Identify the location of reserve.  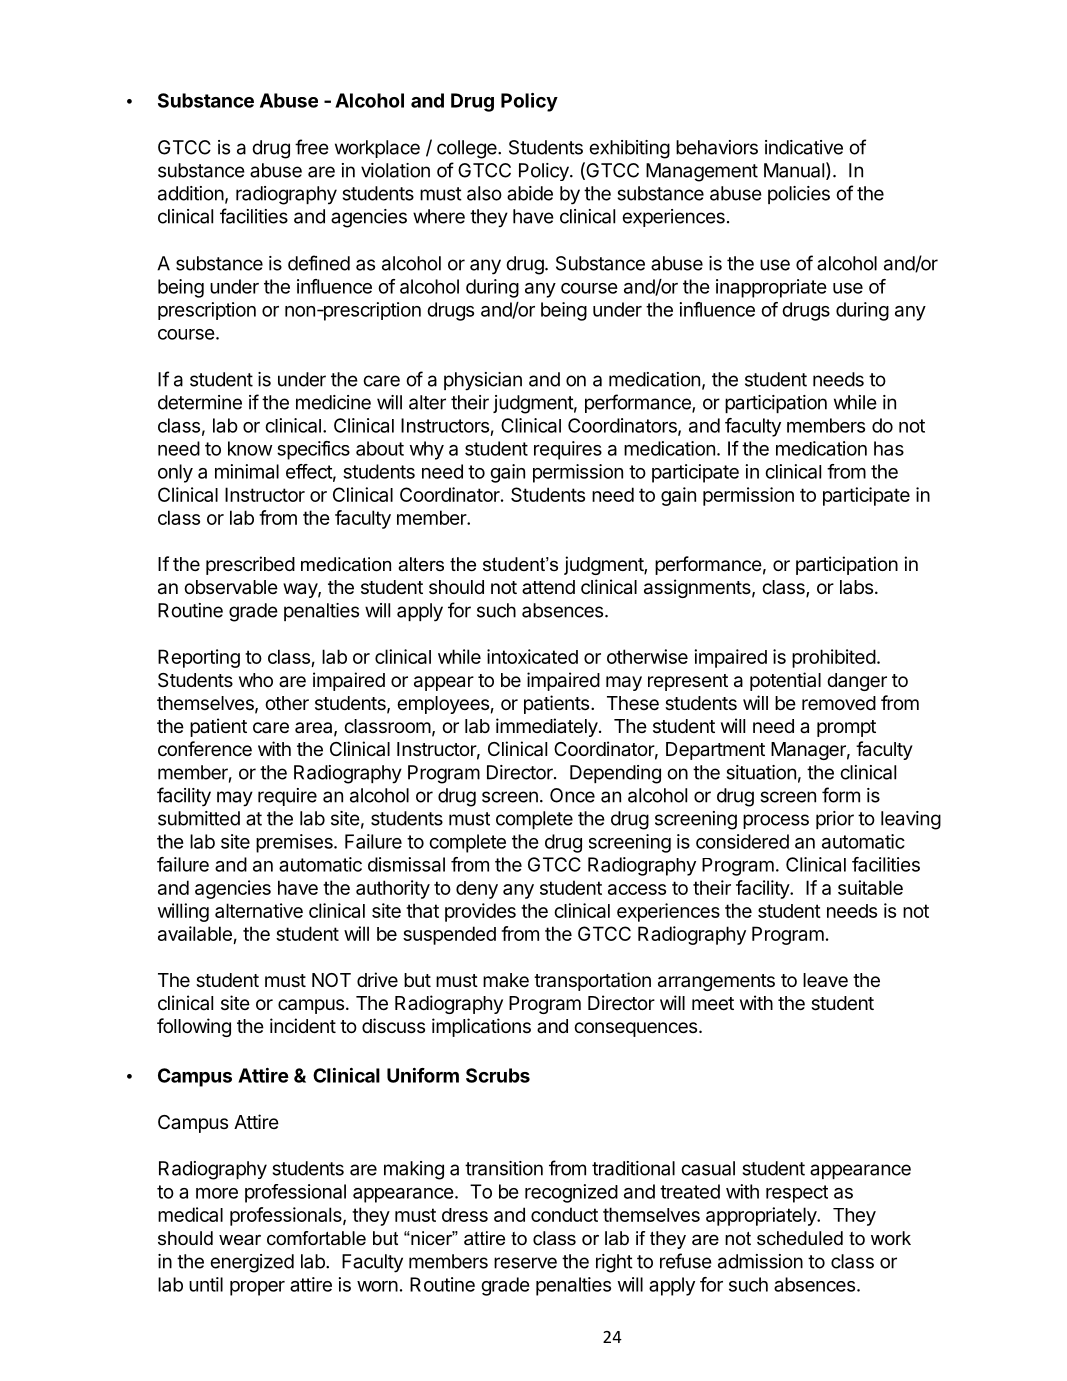
(525, 1263).
